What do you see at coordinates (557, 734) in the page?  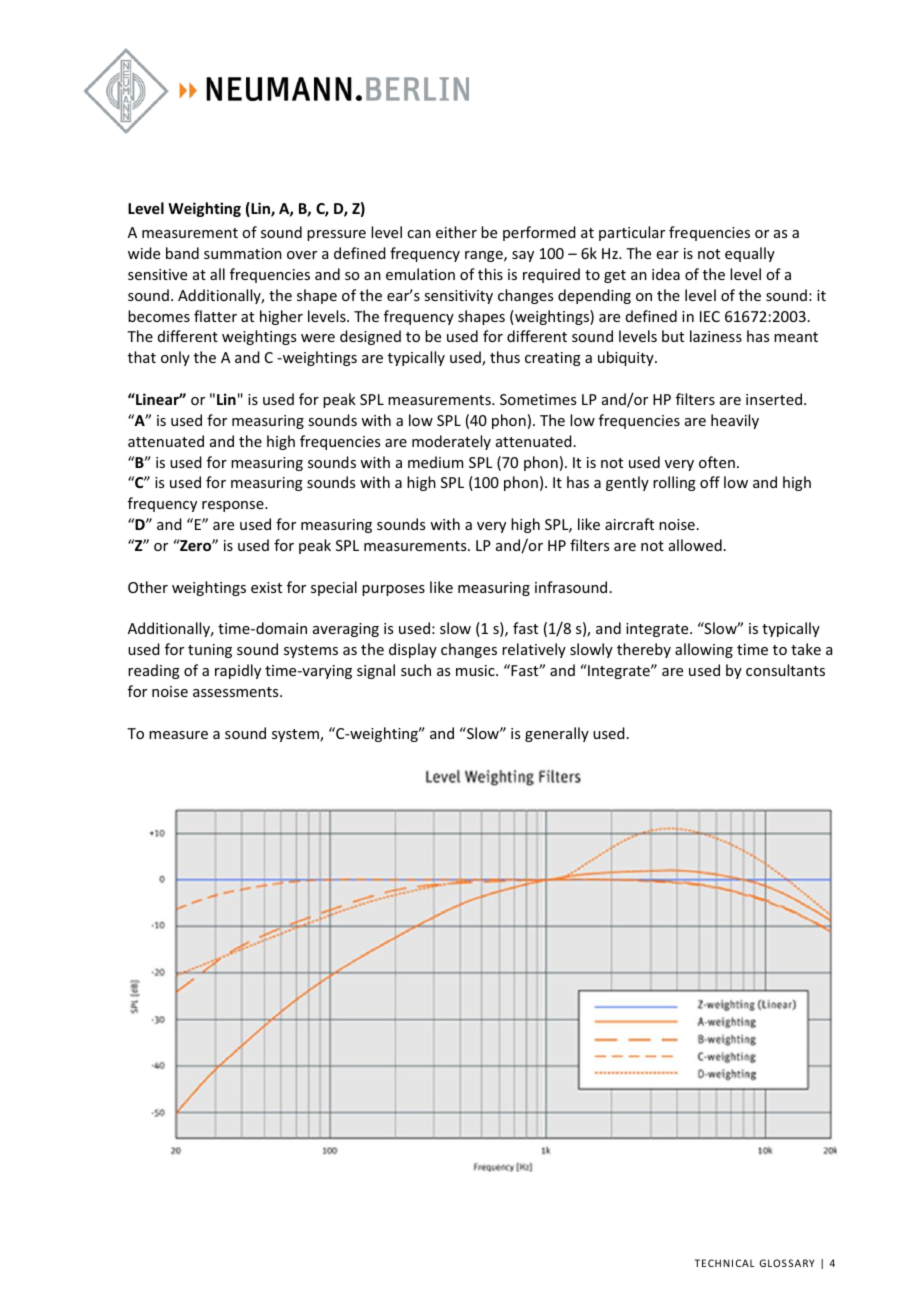 I see `generally` at bounding box center [557, 734].
